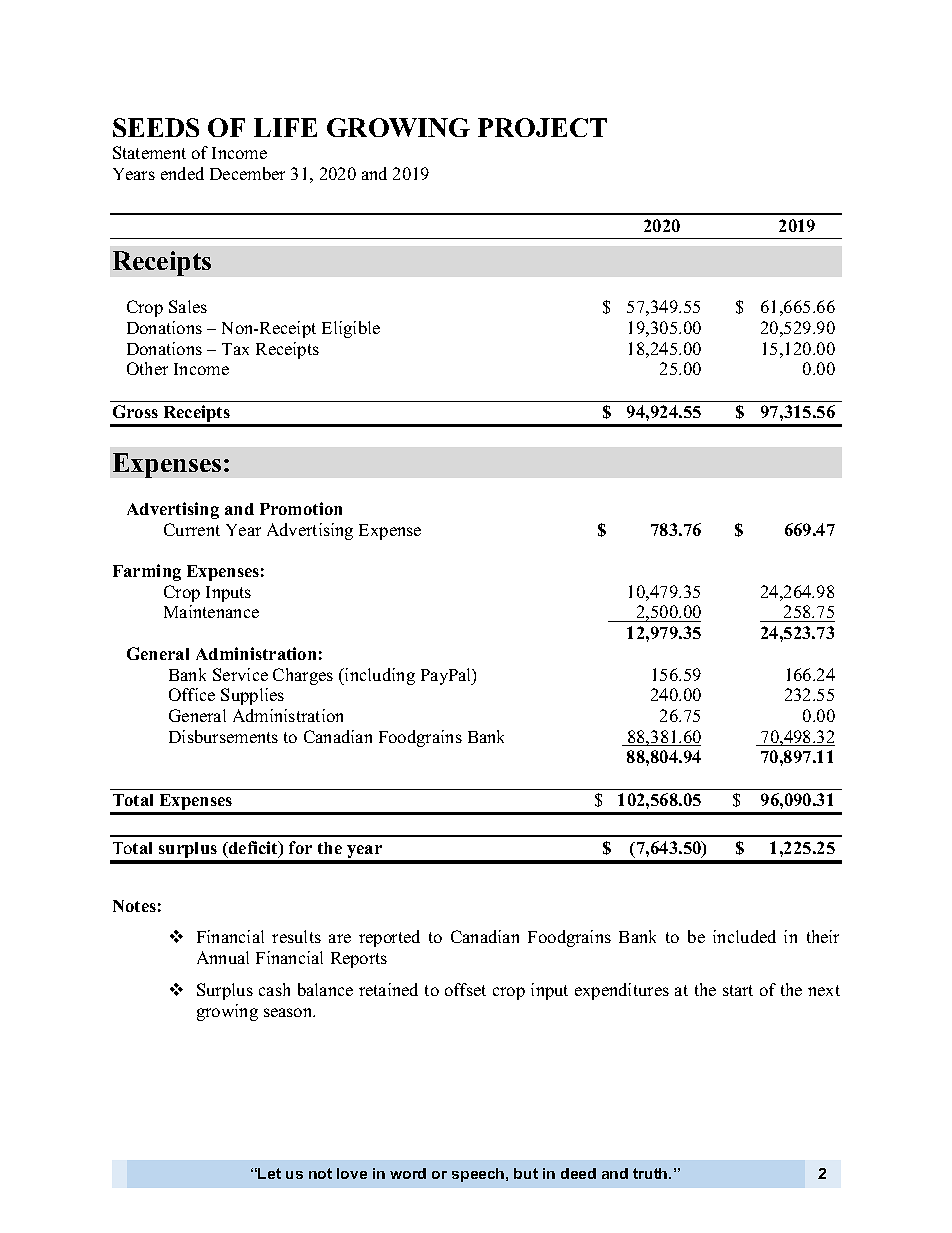 This image has width=952, height=1233. Describe the element at coordinates (240, 674) in the image. I see `Service` at that location.
